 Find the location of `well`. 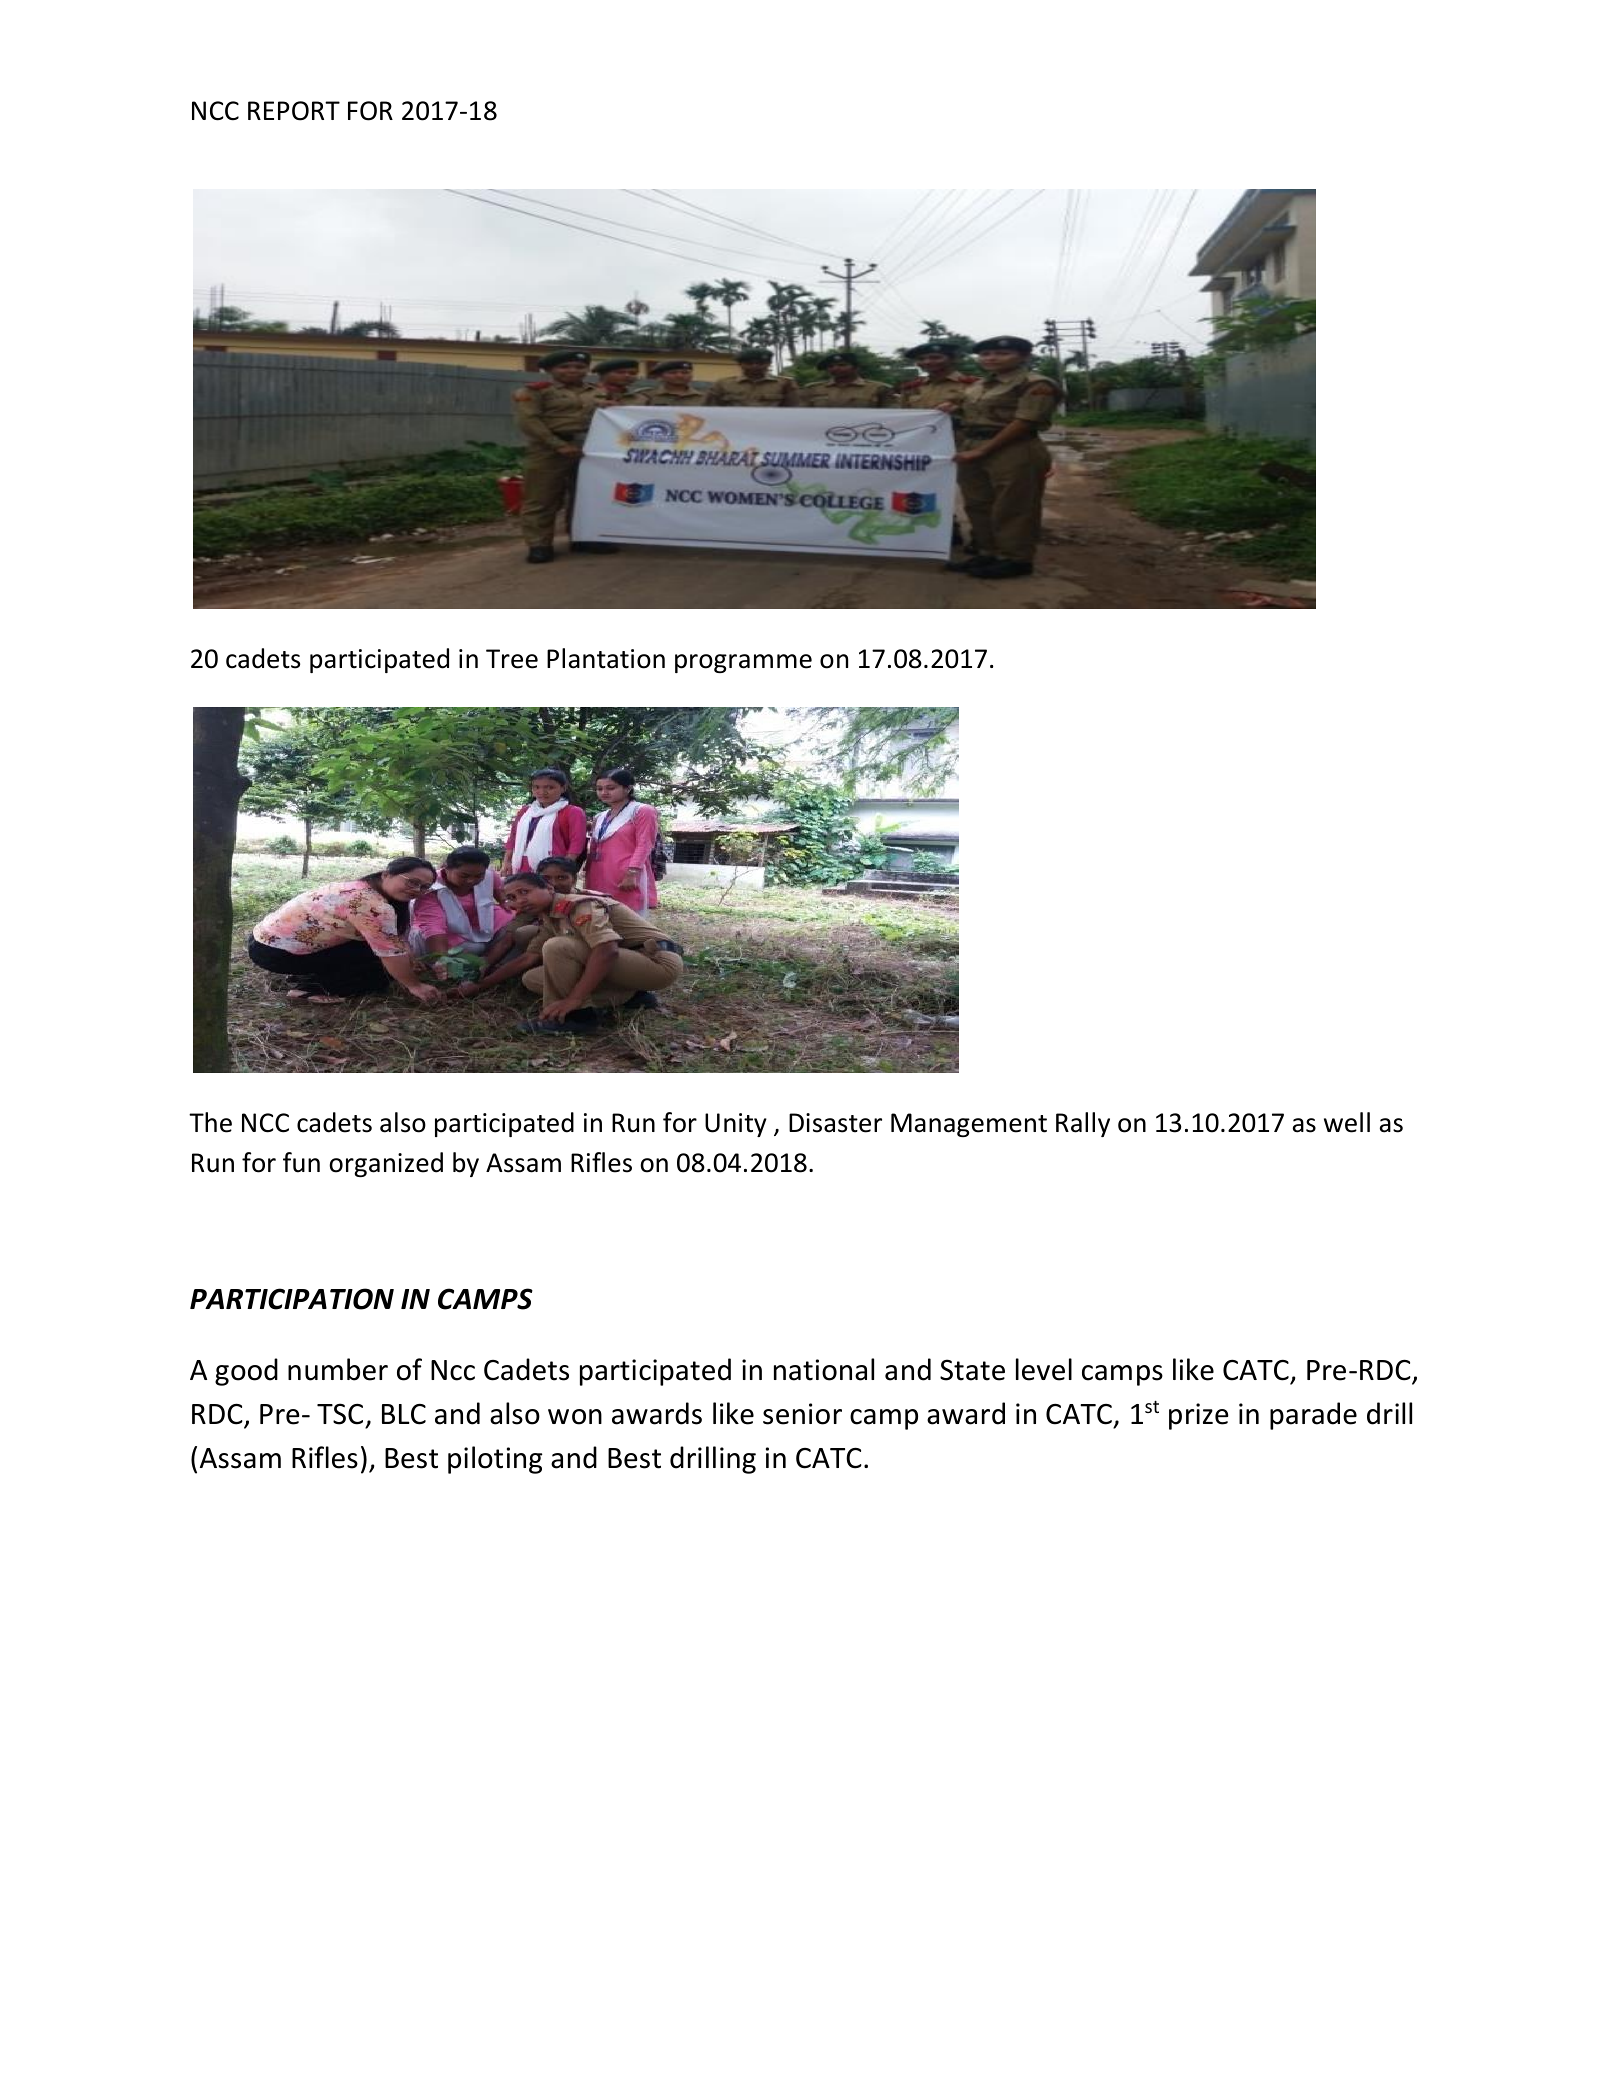

well is located at coordinates (1347, 1122).
